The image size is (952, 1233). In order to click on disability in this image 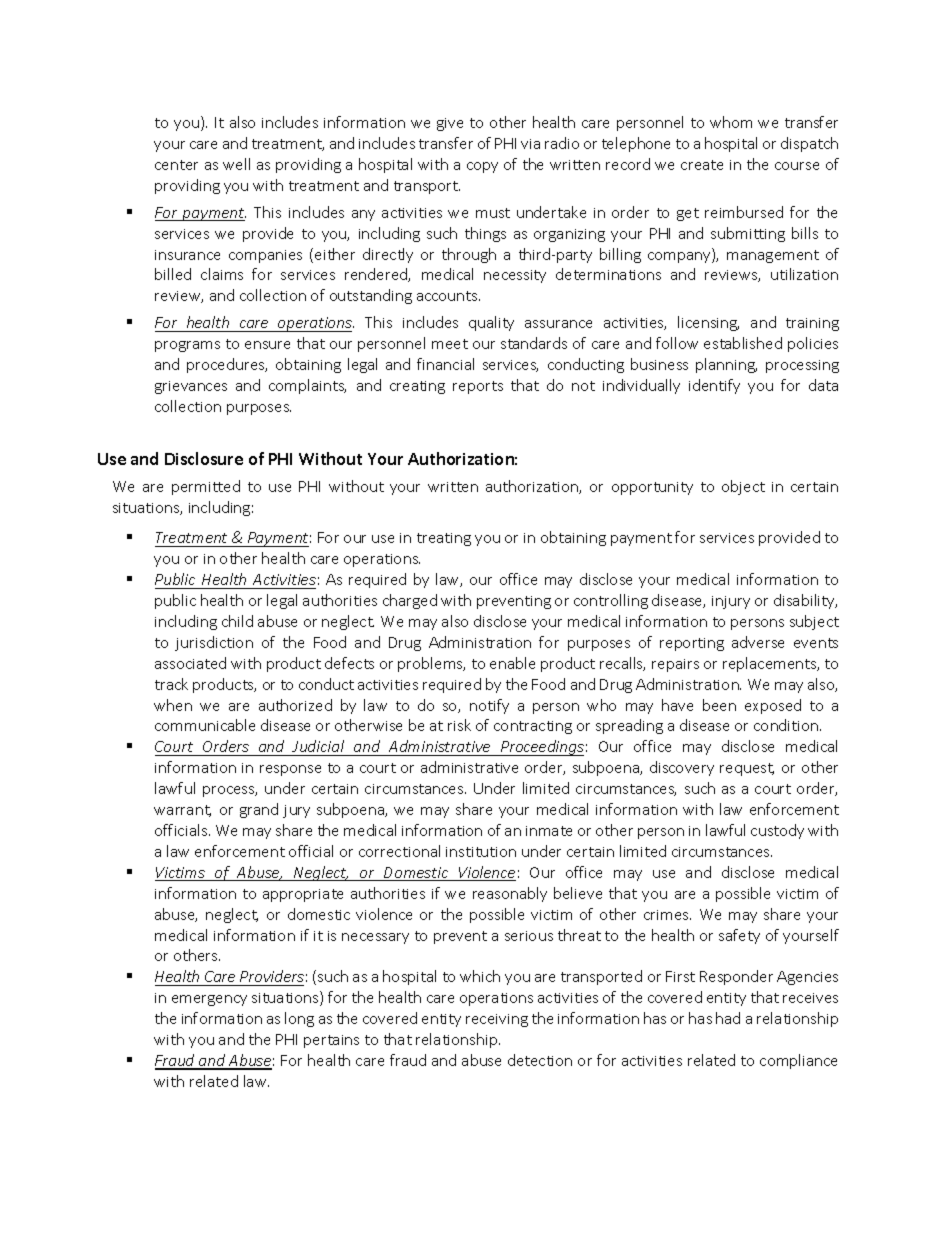, I will do `click(805, 601)`.
